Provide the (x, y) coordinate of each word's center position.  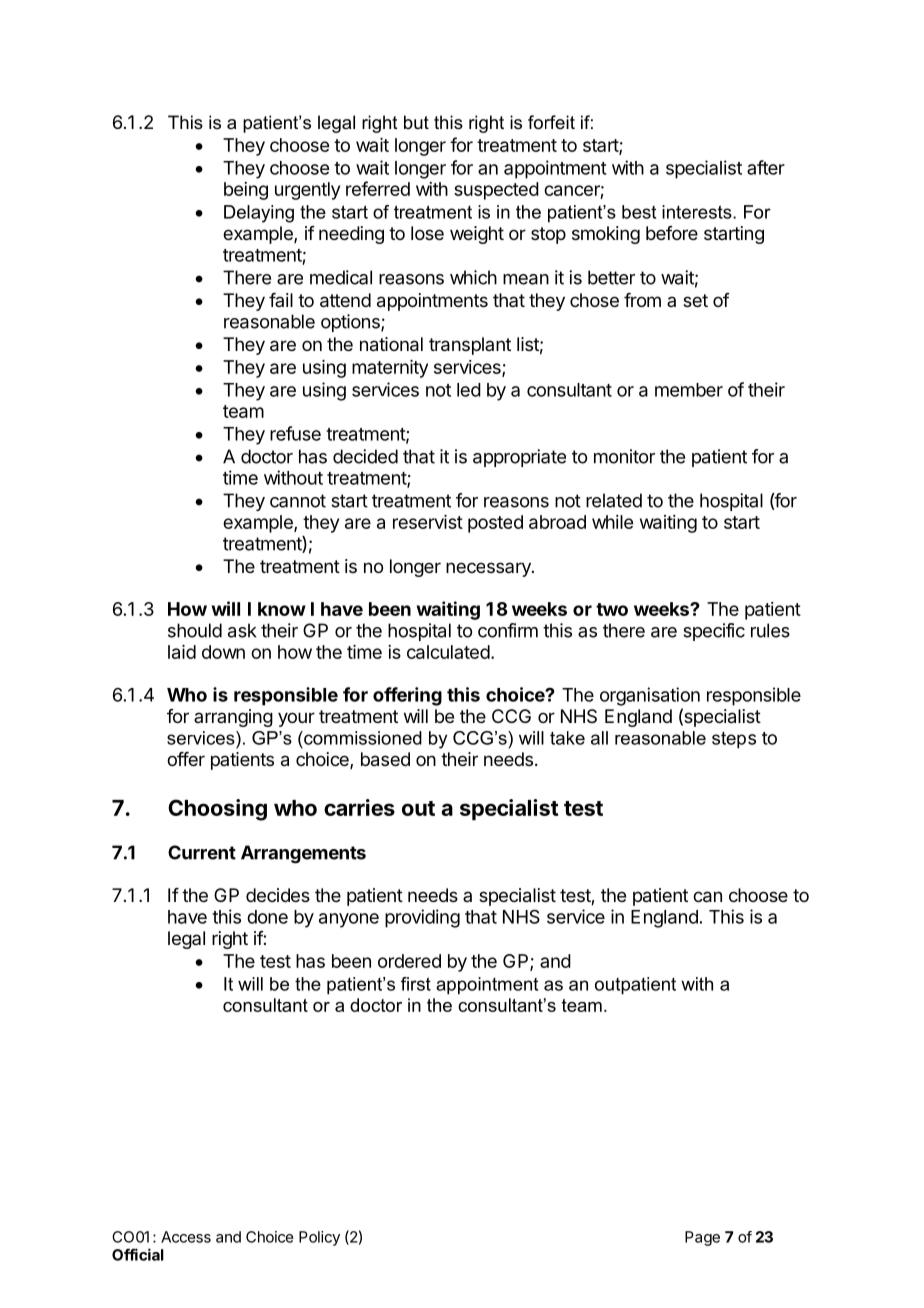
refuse (295, 433)
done (267, 917)
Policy (319, 1238)
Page (702, 1238)
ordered (409, 961)
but (416, 122)
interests (698, 212)
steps (734, 740)
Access (186, 1237)
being (246, 191)
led (469, 390)
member (689, 390)
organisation (650, 696)
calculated (448, 652)
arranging (233, 718)
